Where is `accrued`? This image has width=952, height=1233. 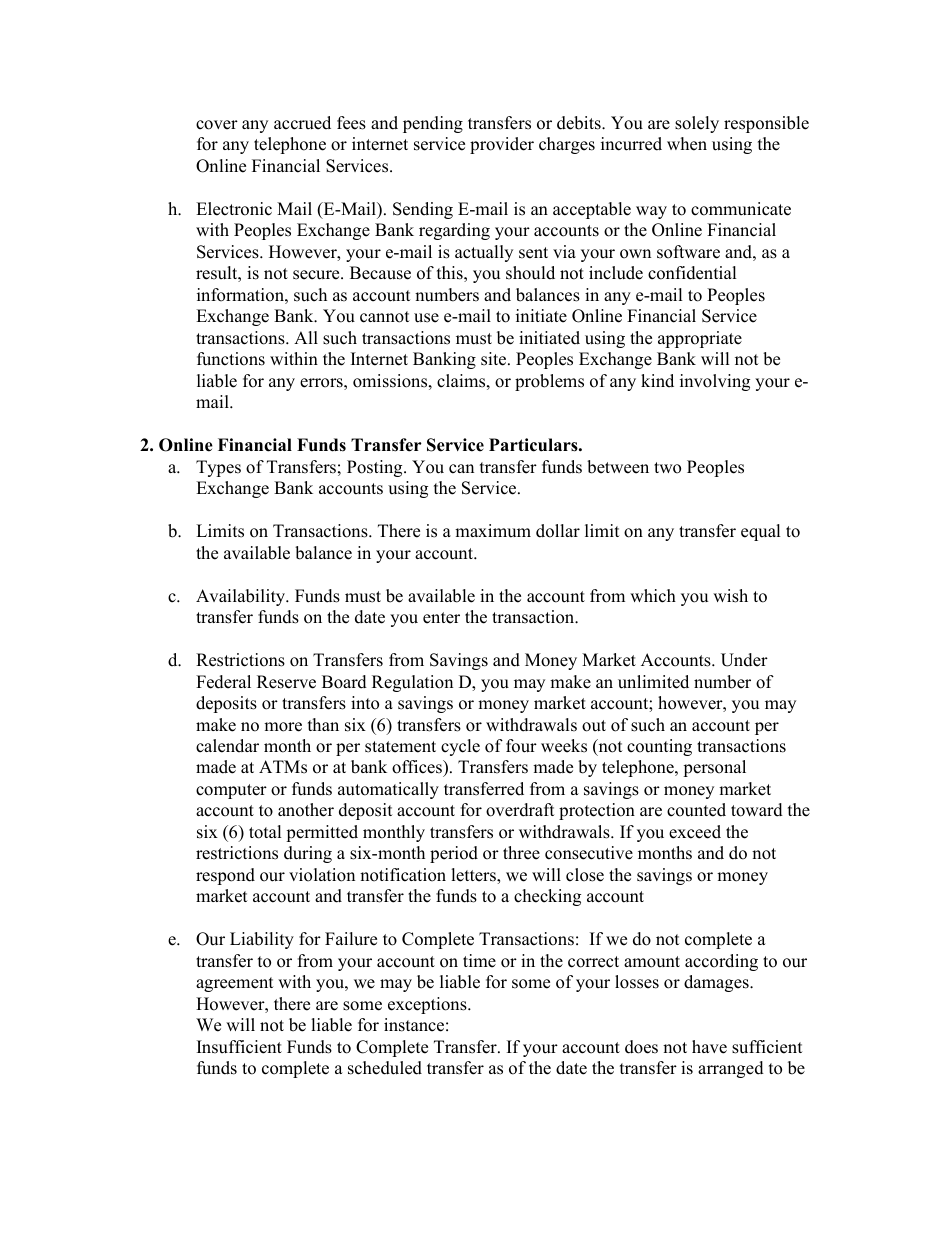
accrued is located at coordinates (302, 123).
